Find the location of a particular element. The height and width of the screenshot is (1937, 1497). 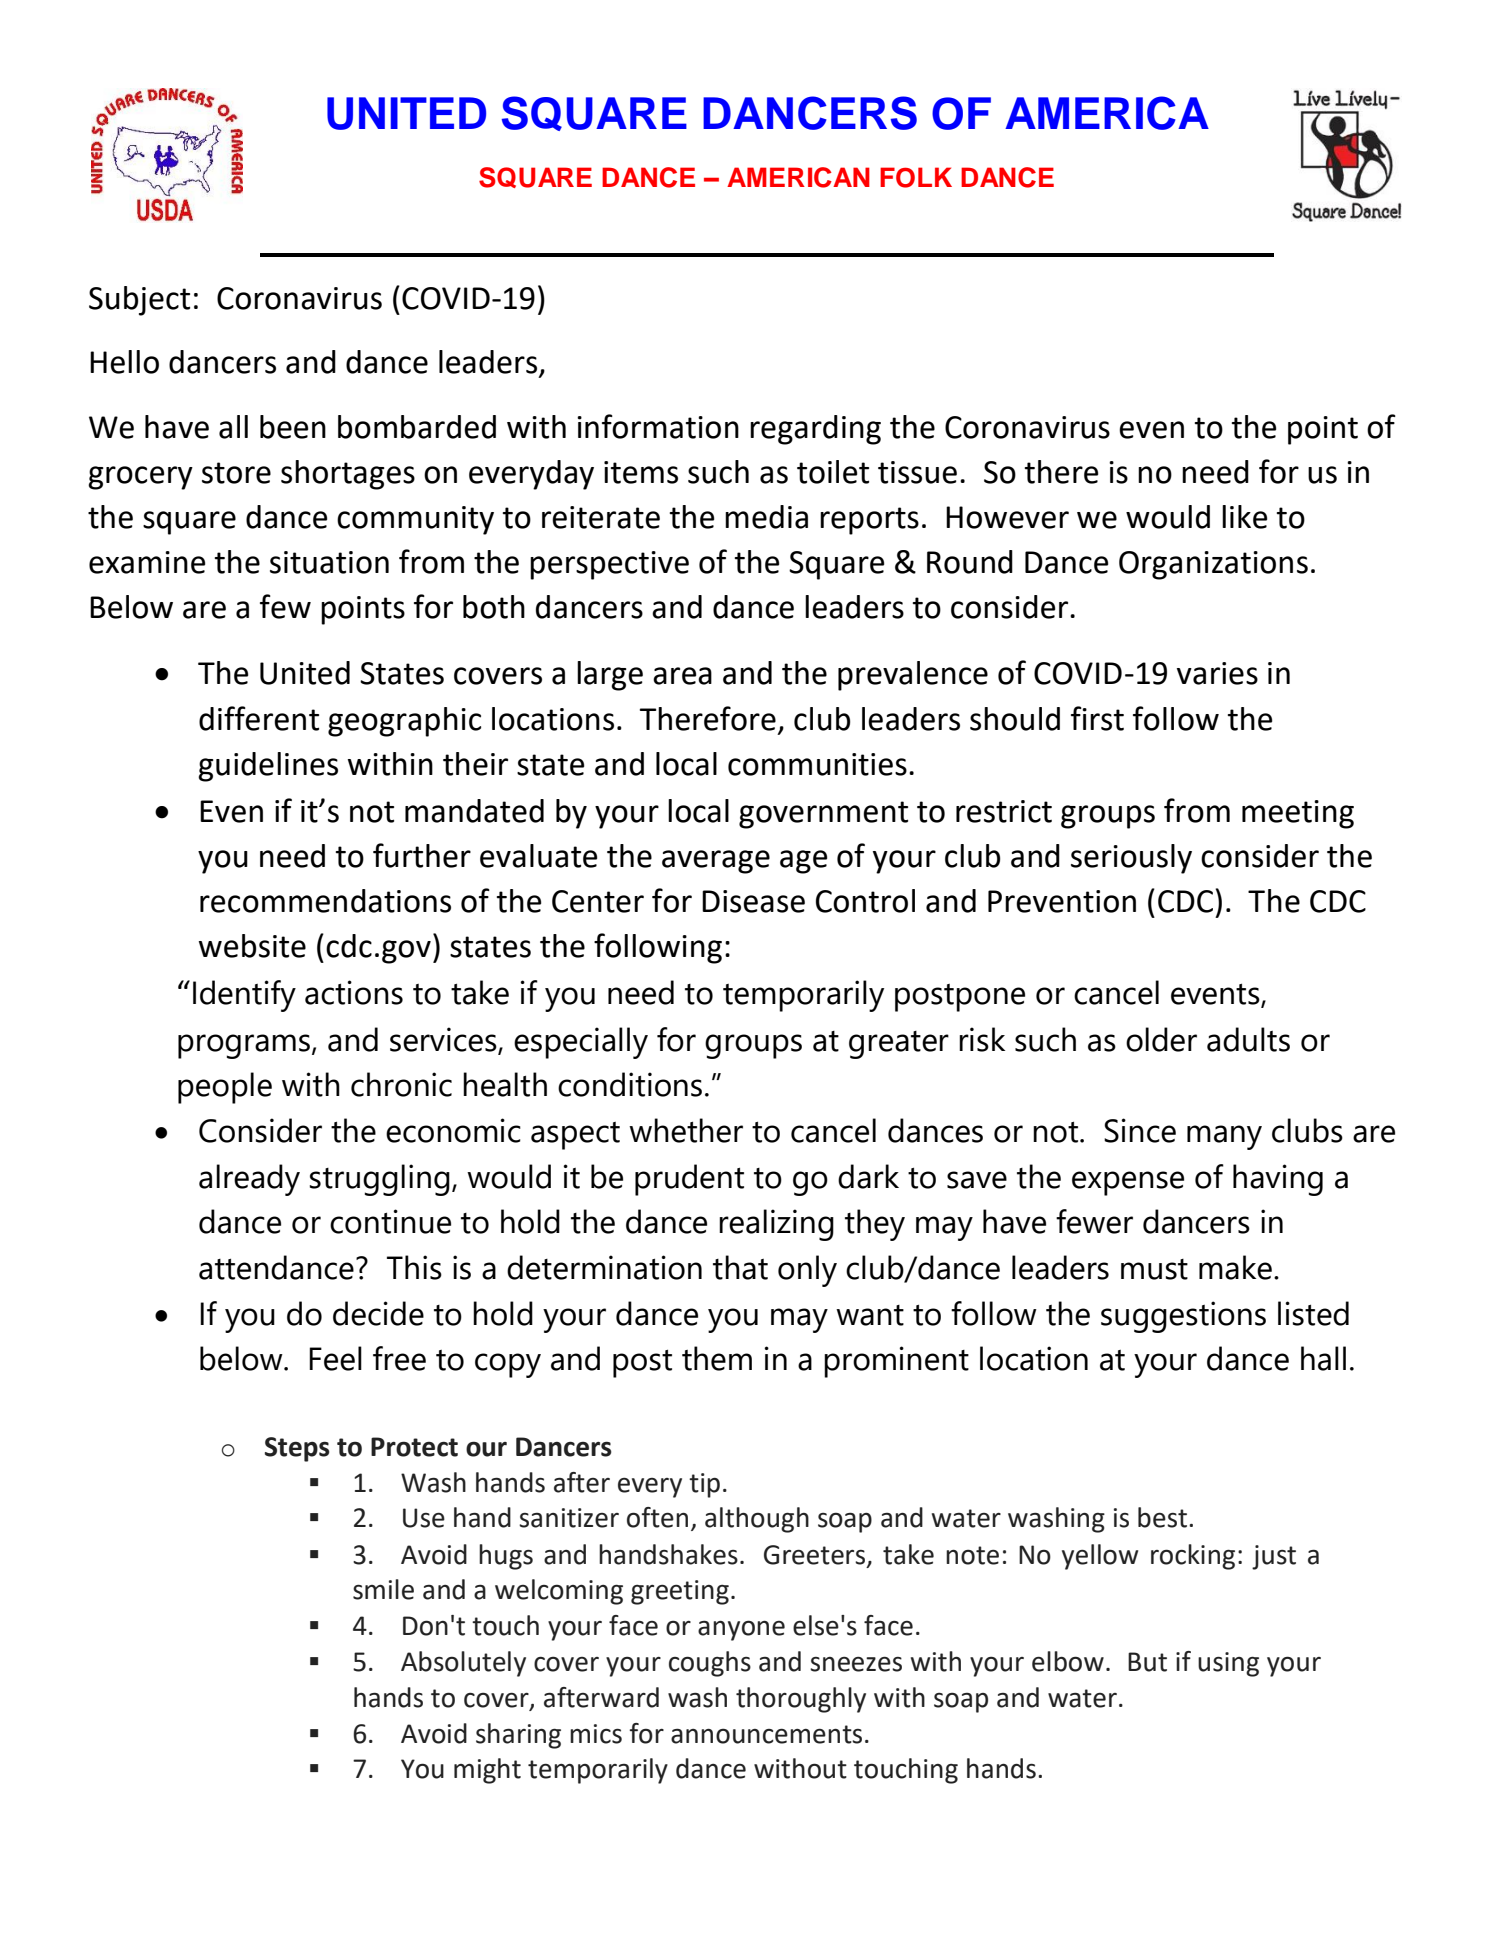

Organizations is located at coordinates (1213, 565).
